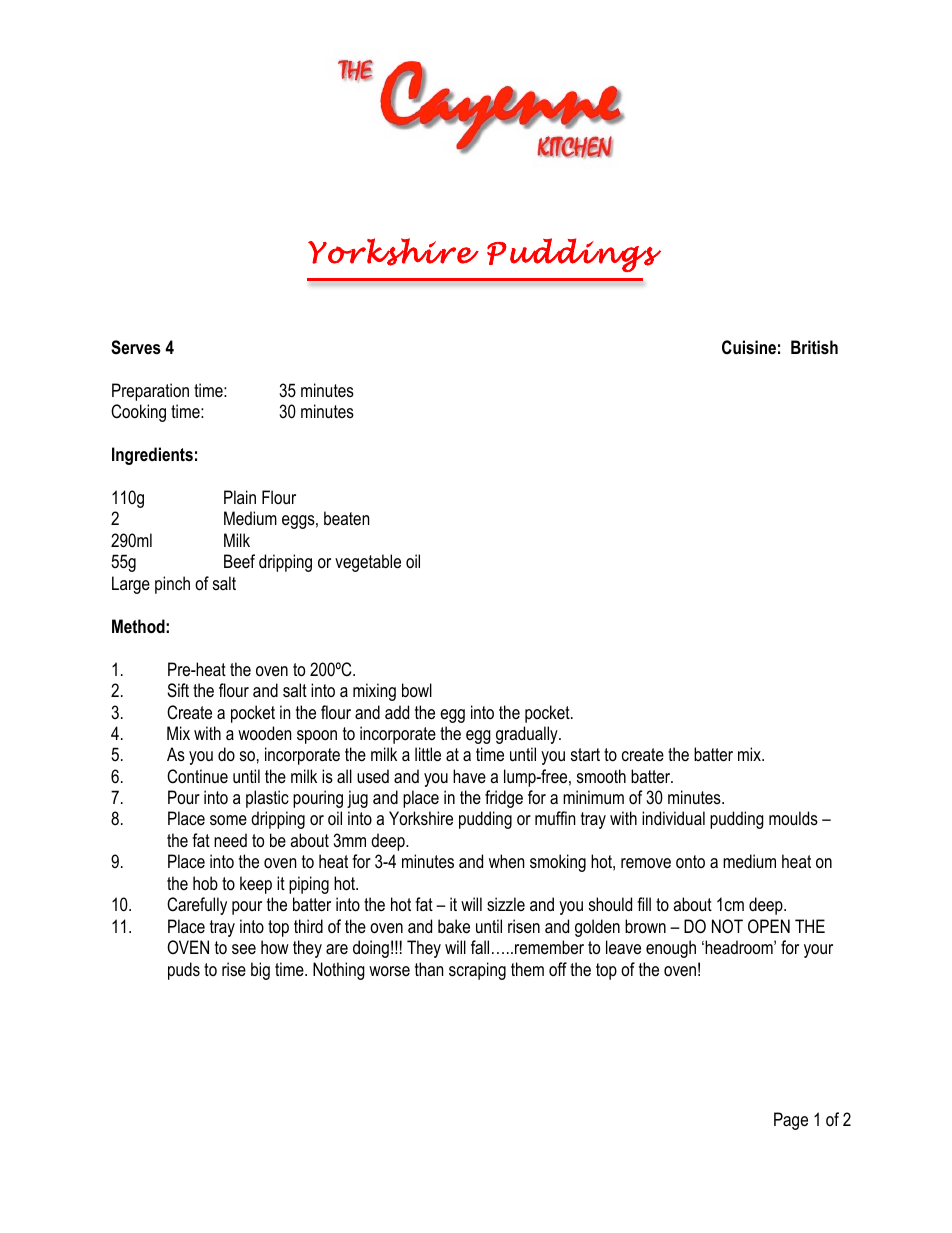 This document has width=952, height=1233. What do you see at coordinates (477, 971) in the document?
I see `scraping` at bounding box center [477, 971].
